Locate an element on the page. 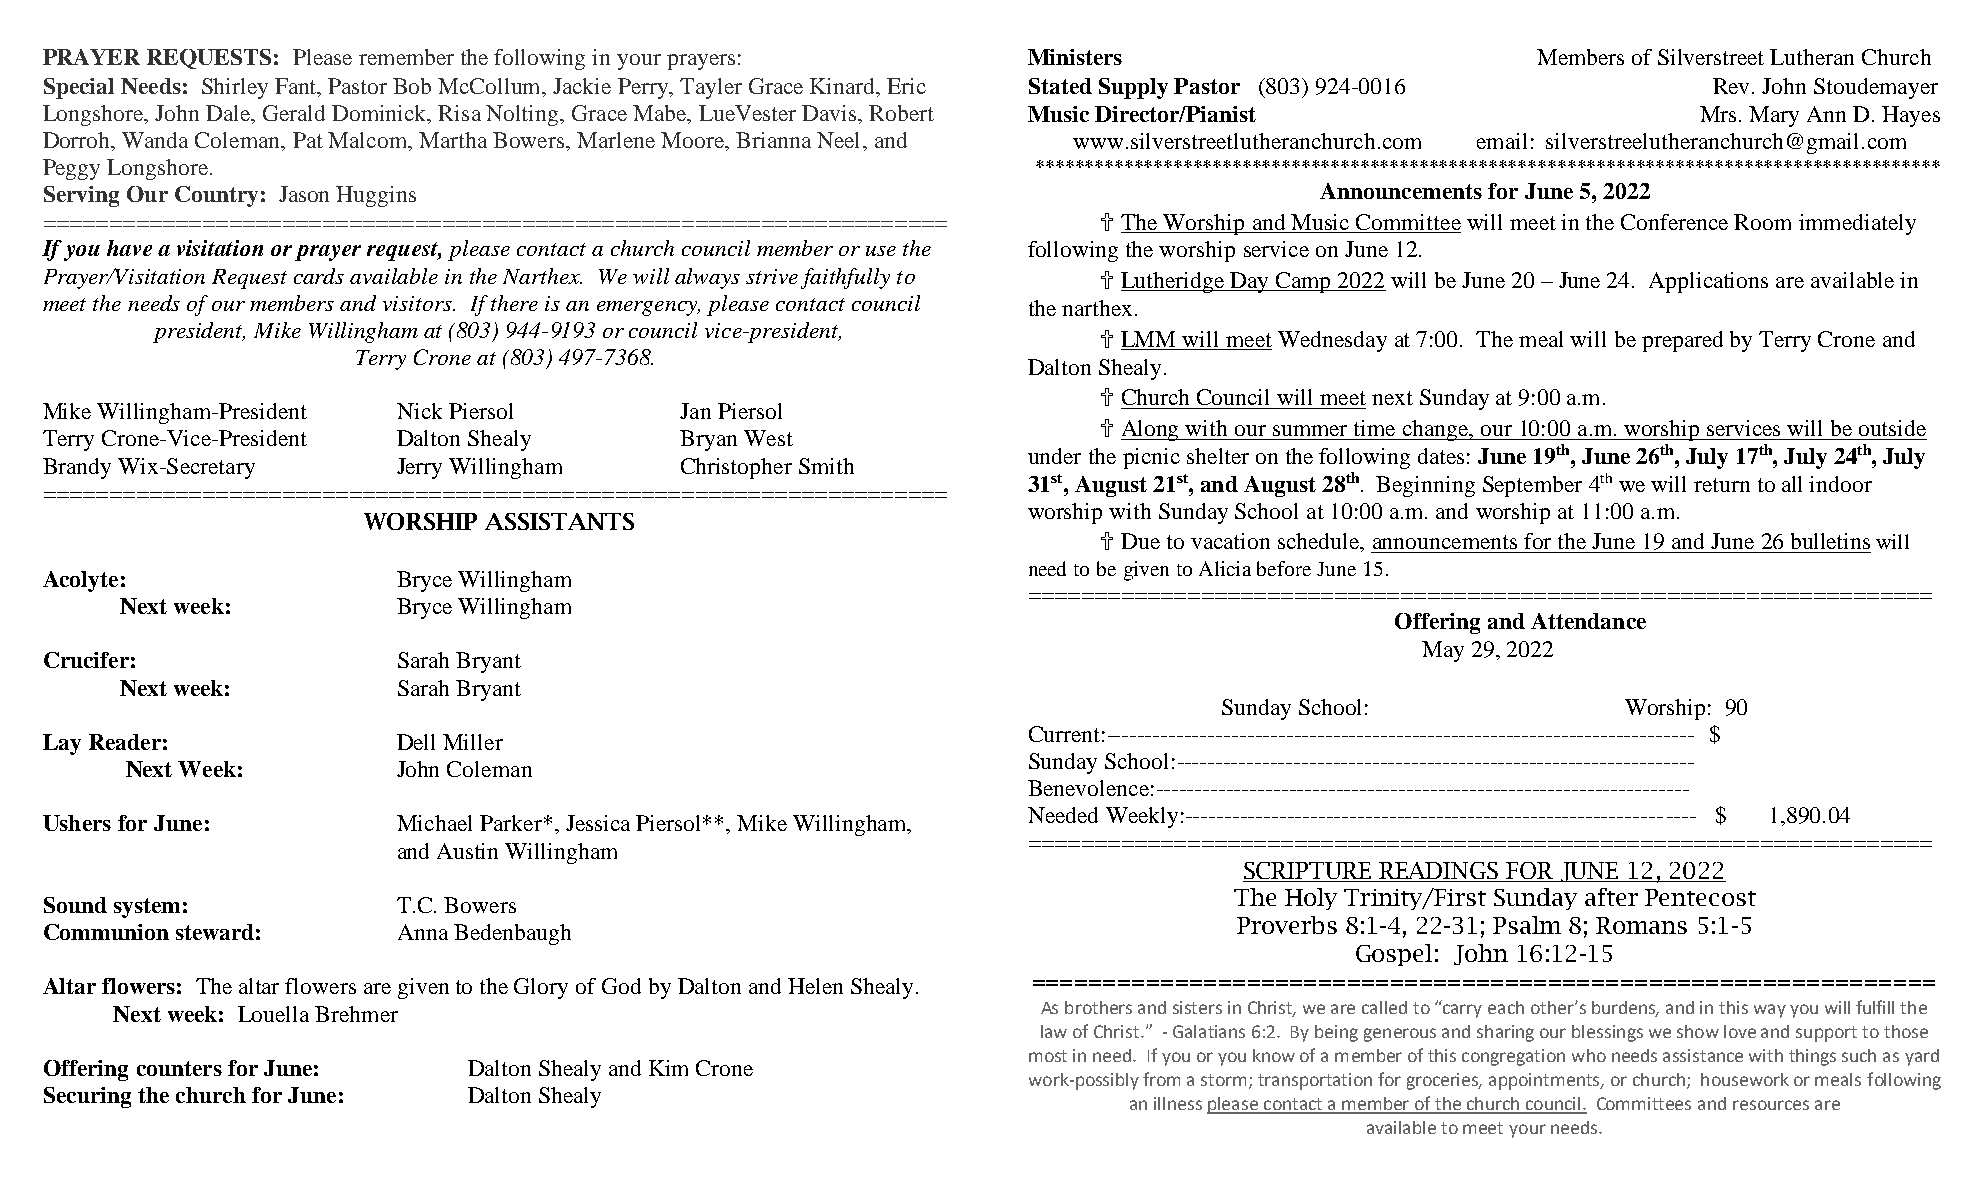 Image resolution: width=1984 pixels, height=1204 pixels. Jessica is located at coordinates (598, 823).
